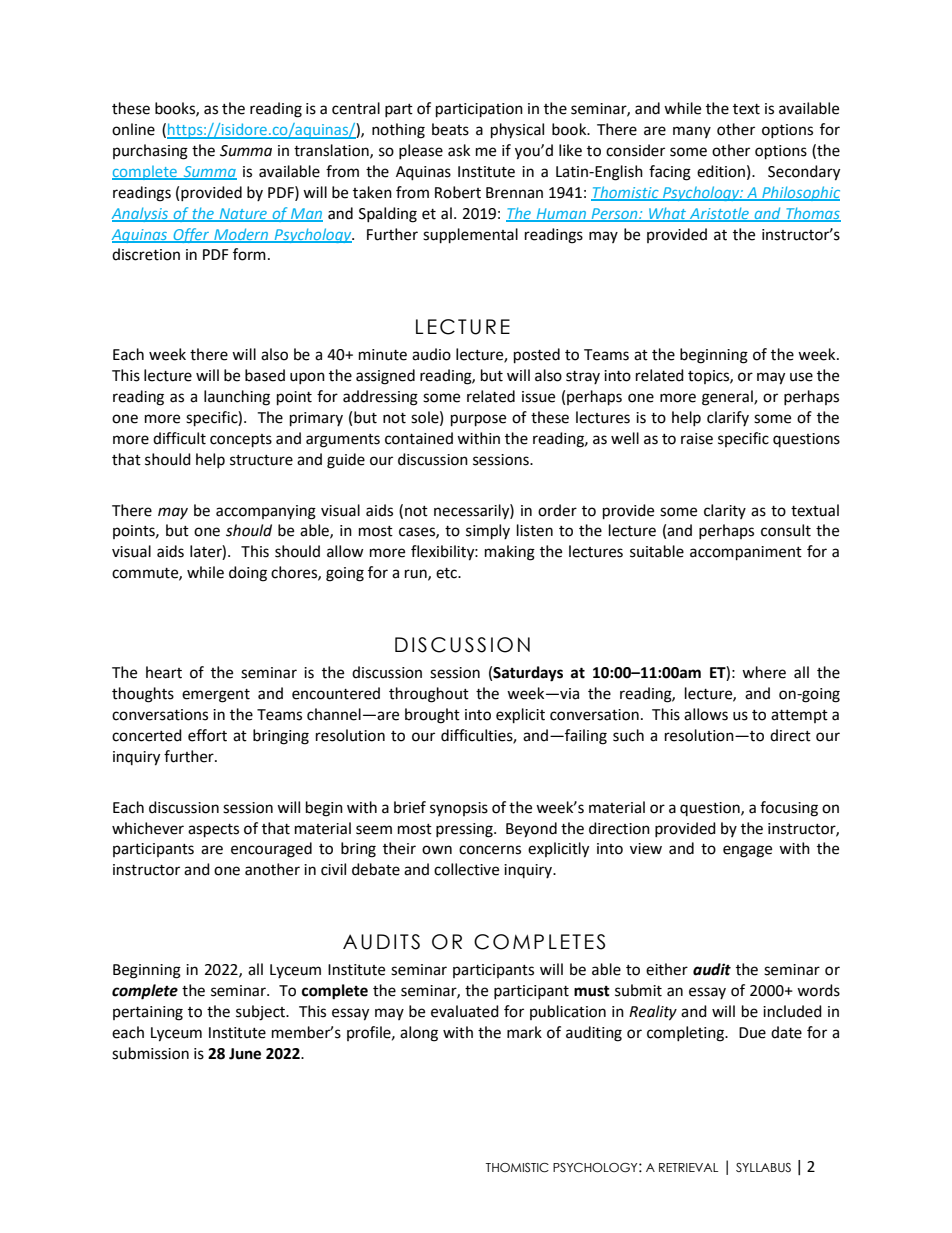 The image size is (952, 1233). Describe the element at coordinates (721, 171) in the image. I see `edition` at that location.
